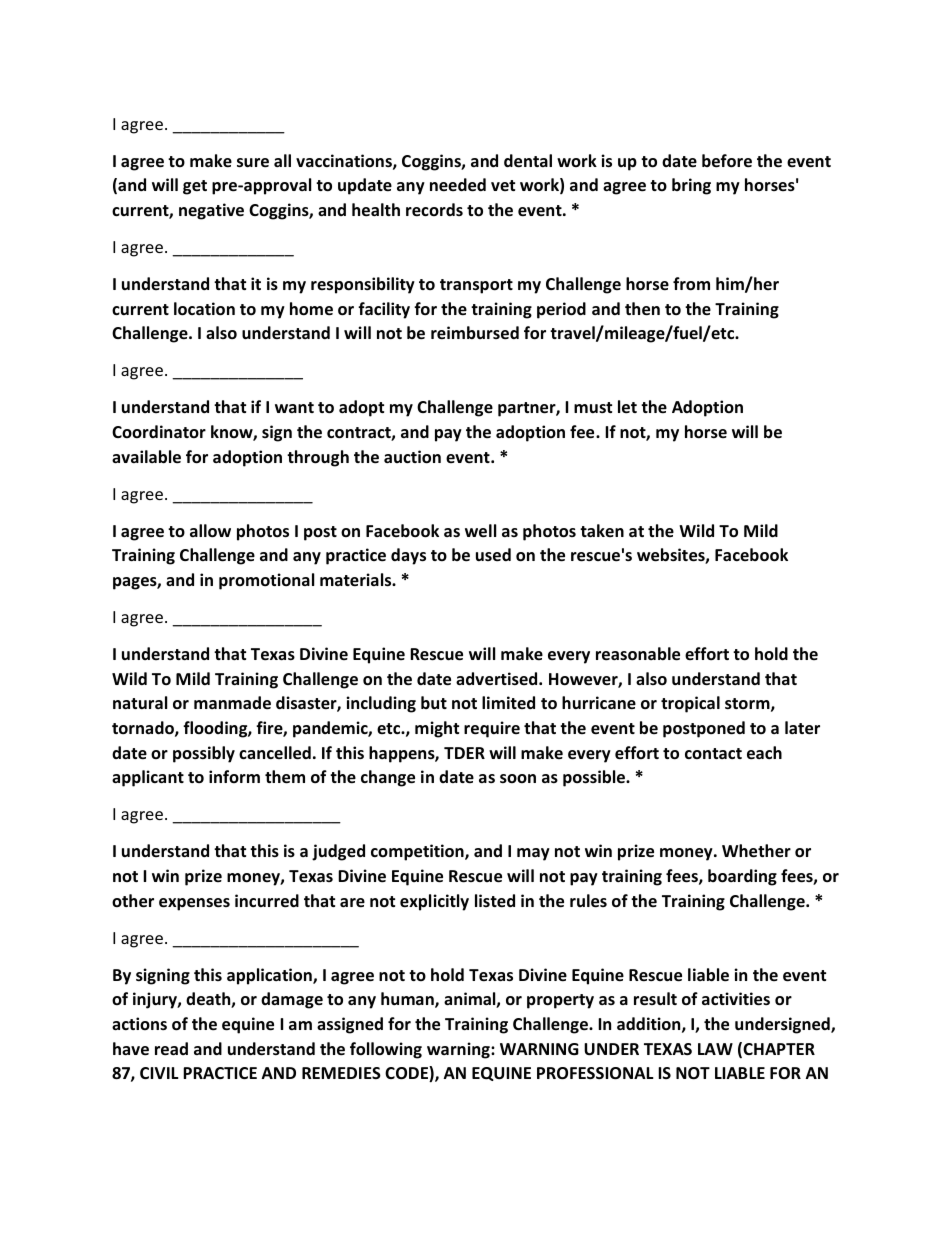 The height and width of the document is (1233, 952). Describe the element at coordinates (691, 186) in the document. I see `bring` at that location.
